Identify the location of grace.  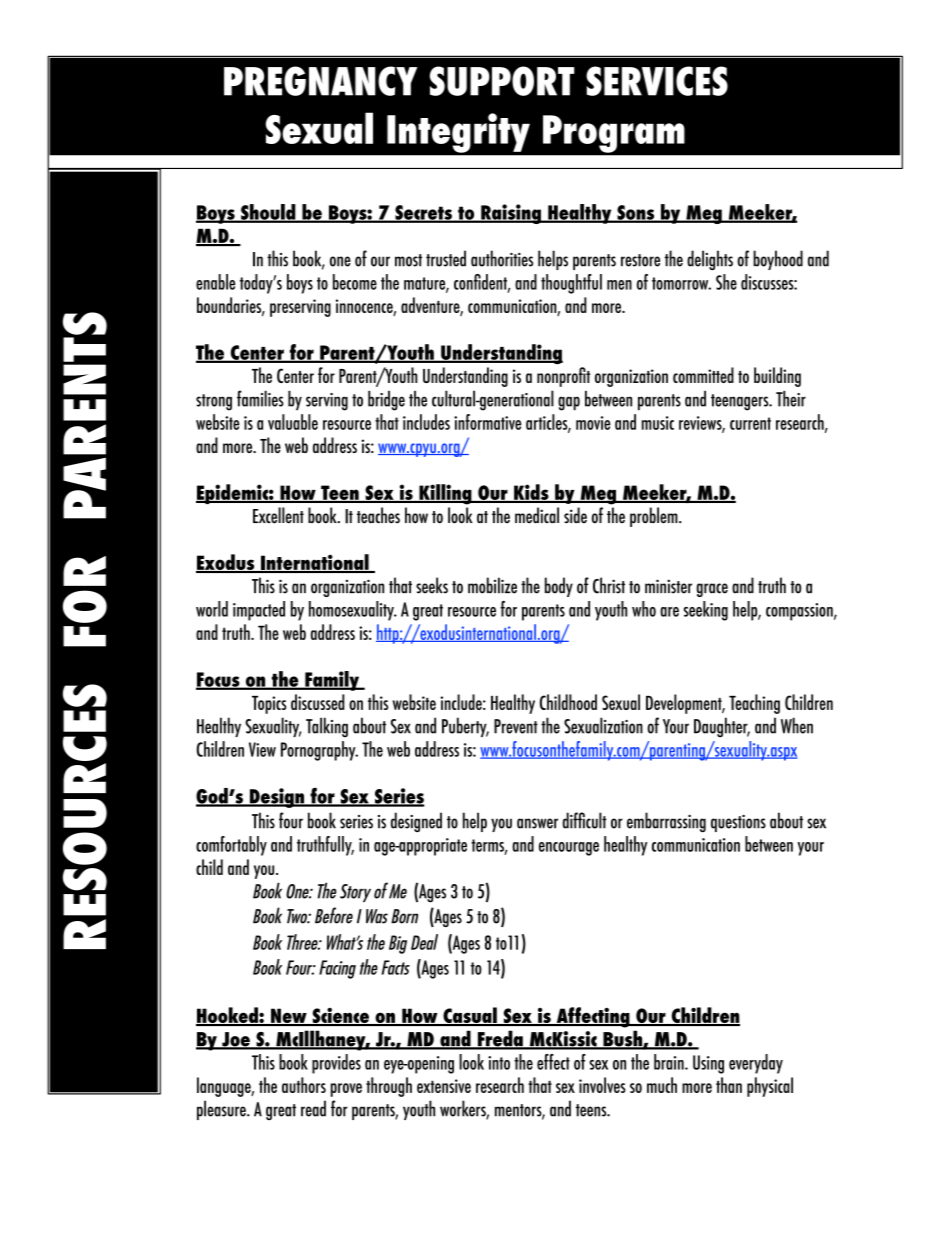
(712, 590).
